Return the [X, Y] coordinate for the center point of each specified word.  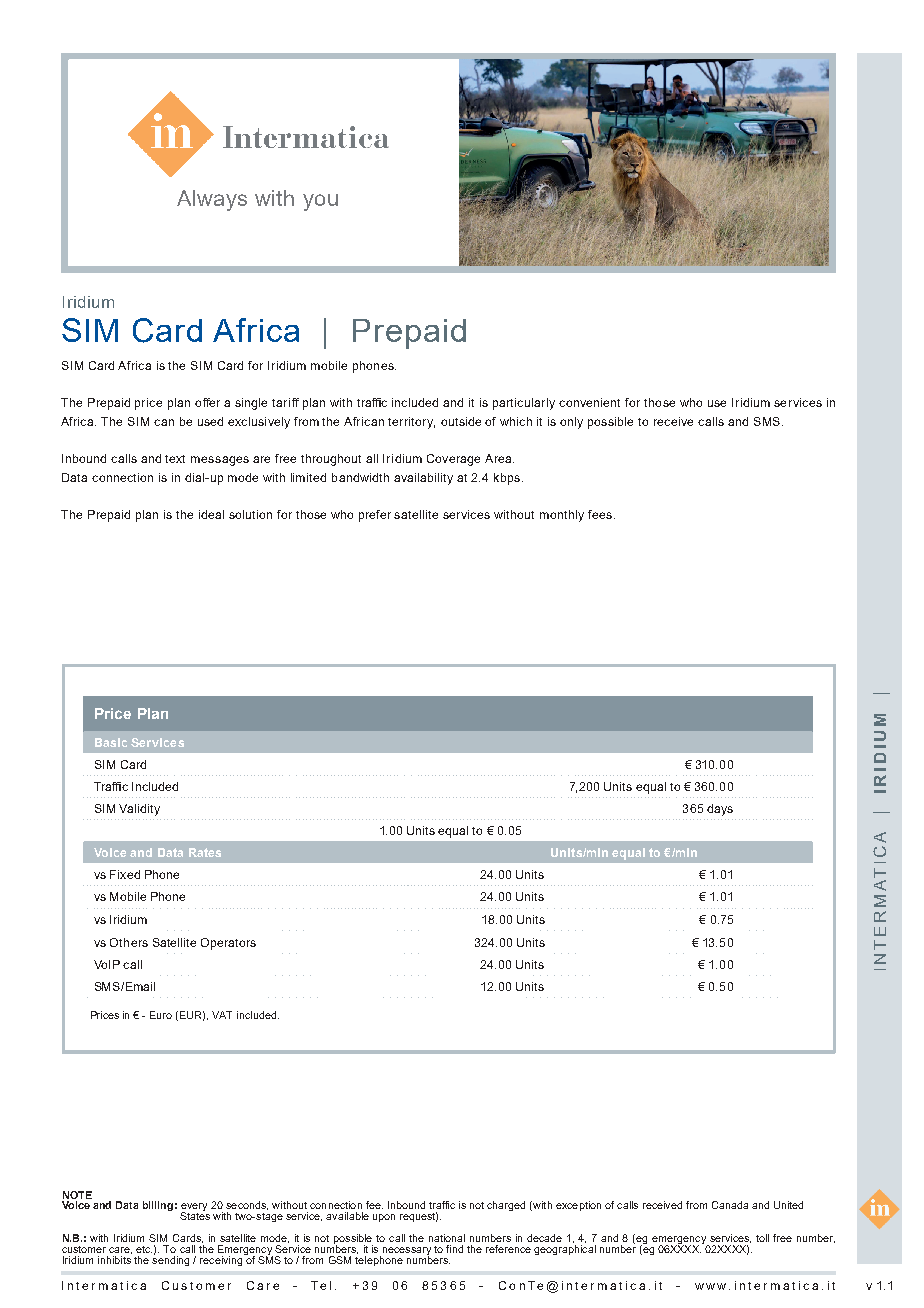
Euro [161, 1015]
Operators [228, 944]
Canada [730, 1205]
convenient [589, 402]
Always [212, 200]
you [320, 202]
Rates [205, 852]
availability [423, 479]
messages [220, 461]
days [720, 810]
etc [144, 1249]
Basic [111, 742]
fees [600, 514]
